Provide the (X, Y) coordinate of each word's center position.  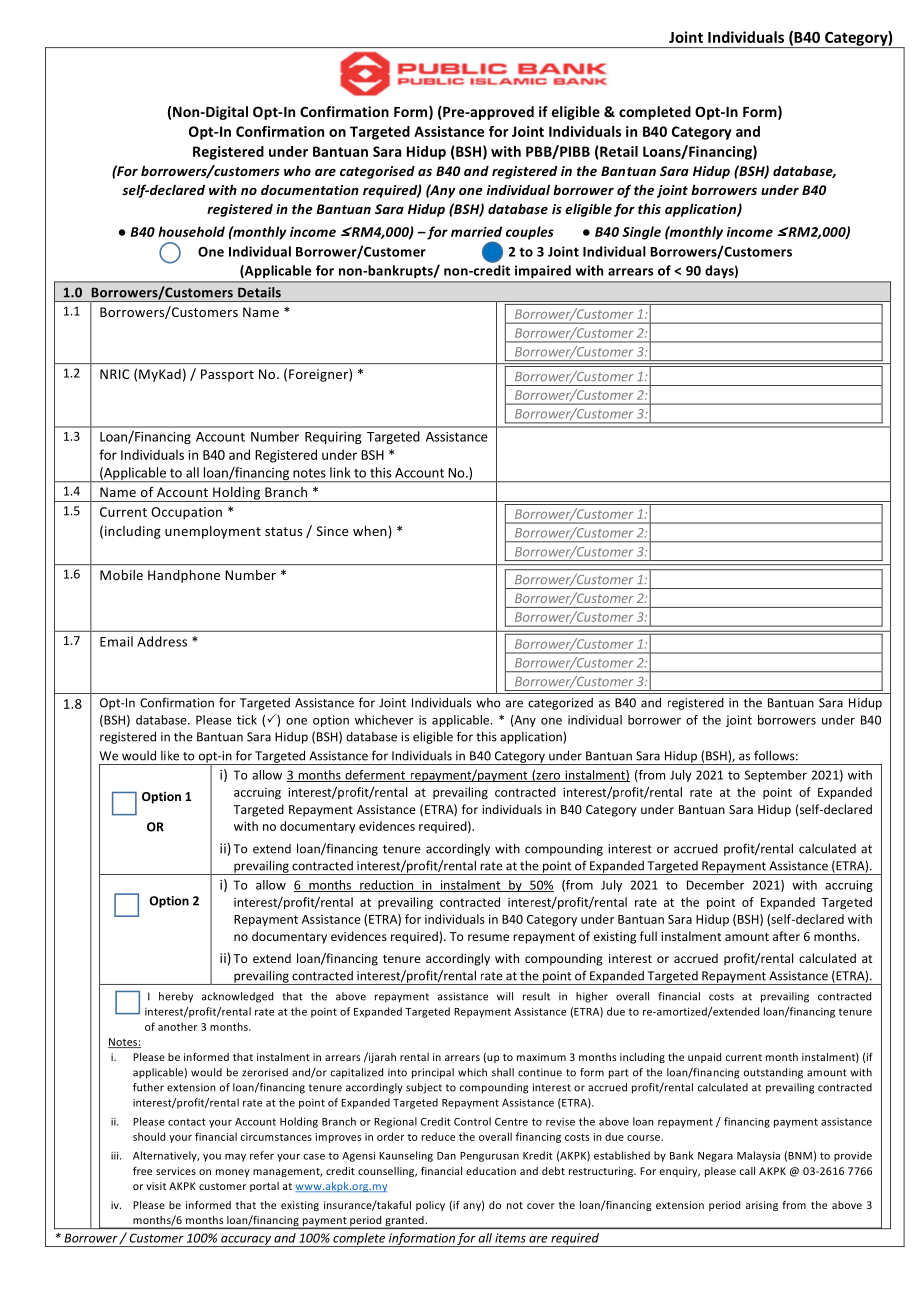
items (510, 1238)
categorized (560, 704)
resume (488, 937)
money (233, 1173)
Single (641, 233)
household (191, 231)
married (476, 231)
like (170, 756)
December (715, 885)
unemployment (213, 532)
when (370, 531)
